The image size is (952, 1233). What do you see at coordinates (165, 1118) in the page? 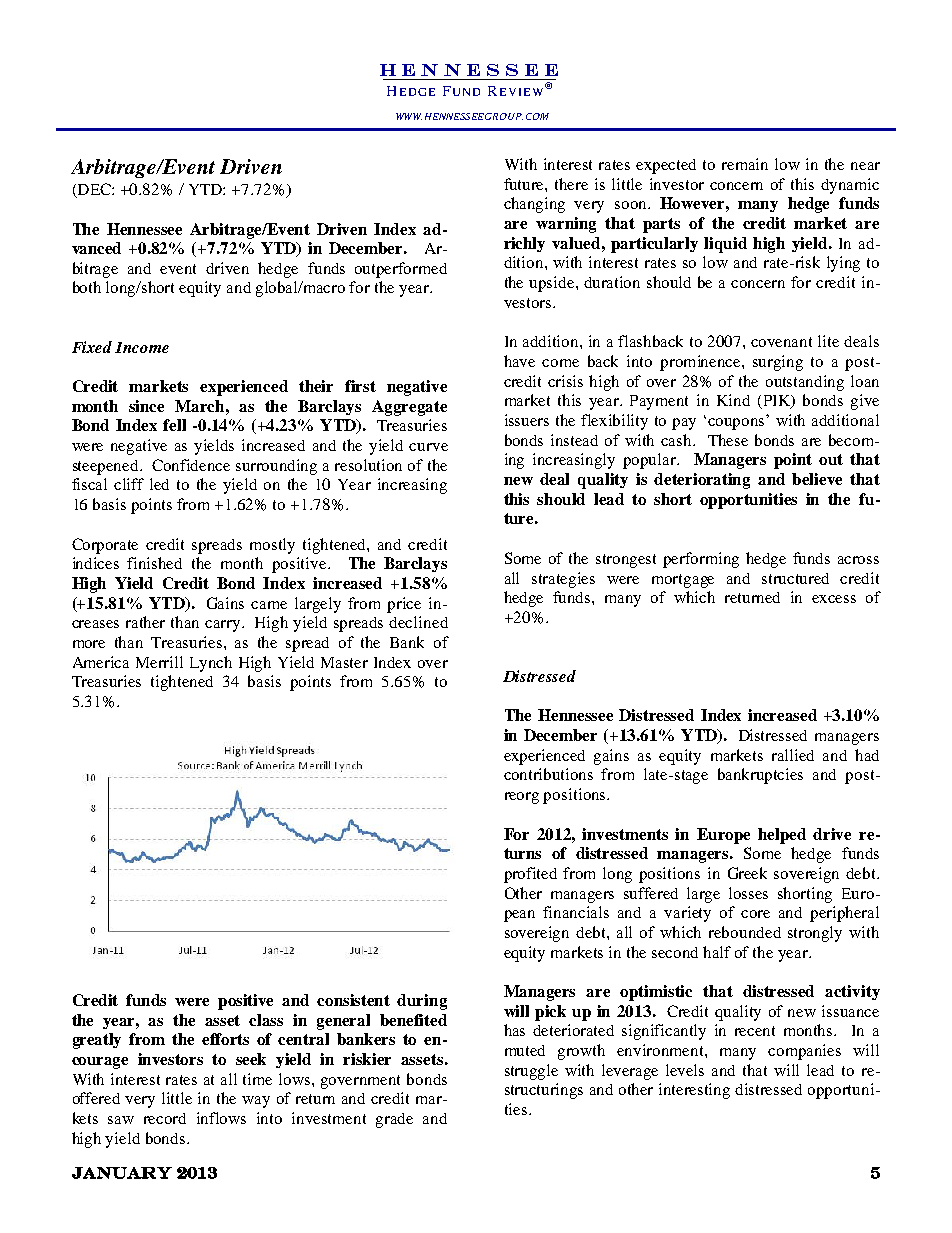
I see `record` at bounding box center [165, 1118].
